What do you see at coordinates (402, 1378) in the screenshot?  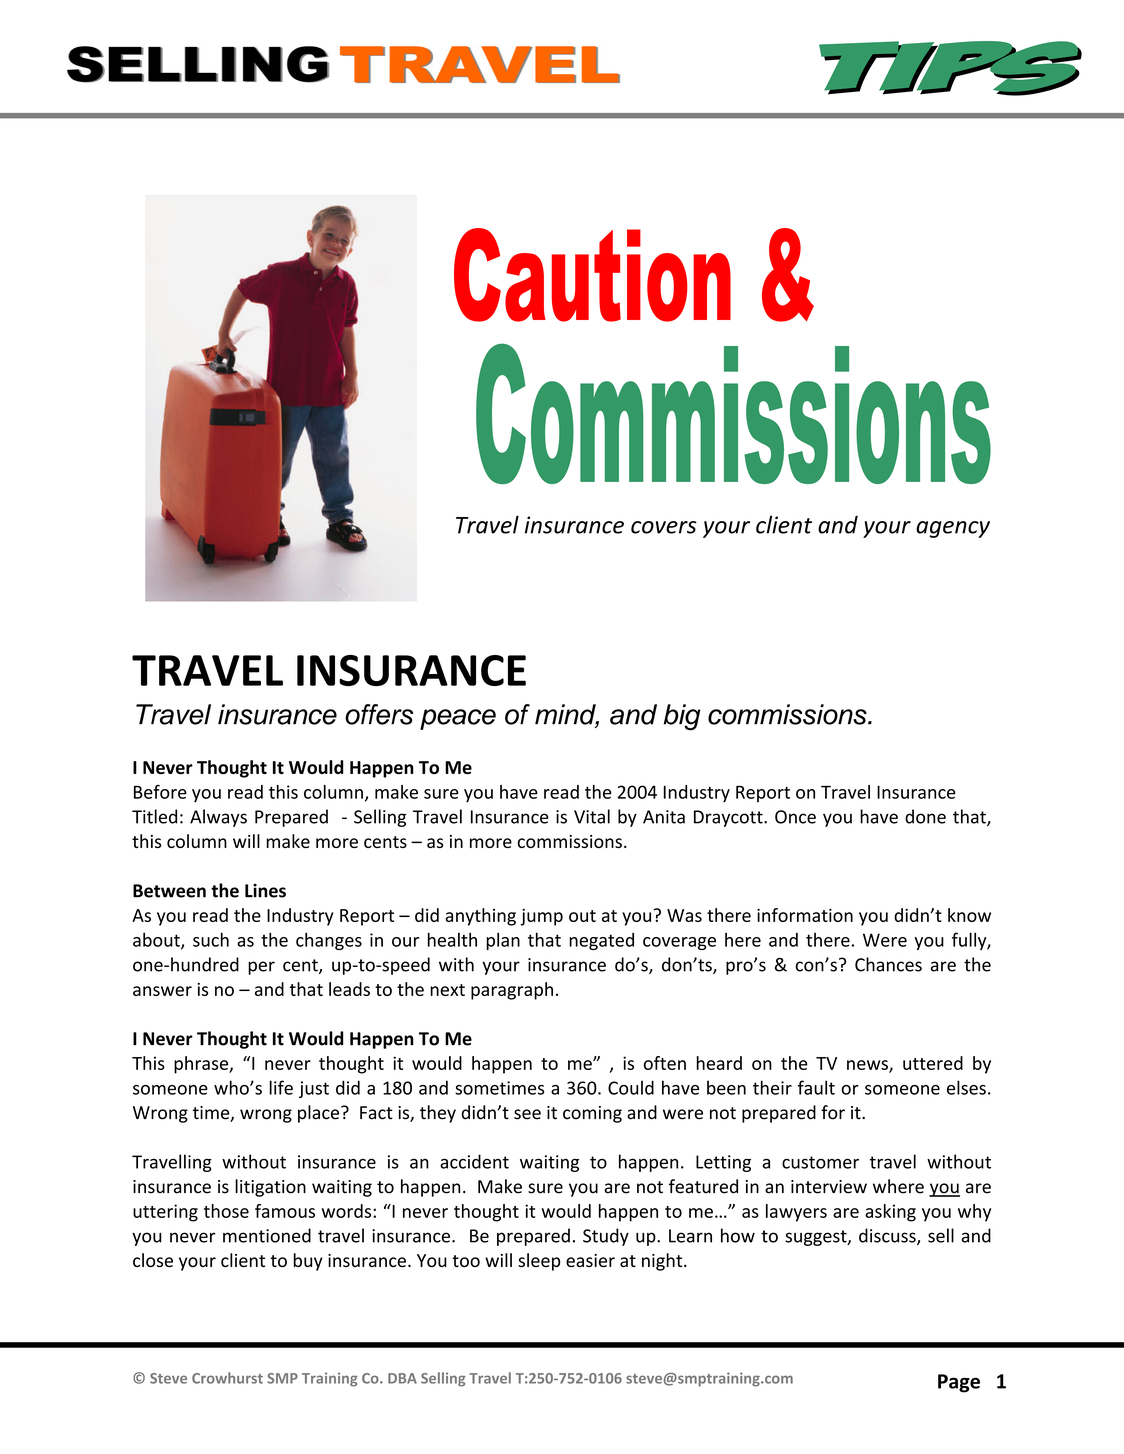 I see `DBA` at bounding box center [402, 1378].
